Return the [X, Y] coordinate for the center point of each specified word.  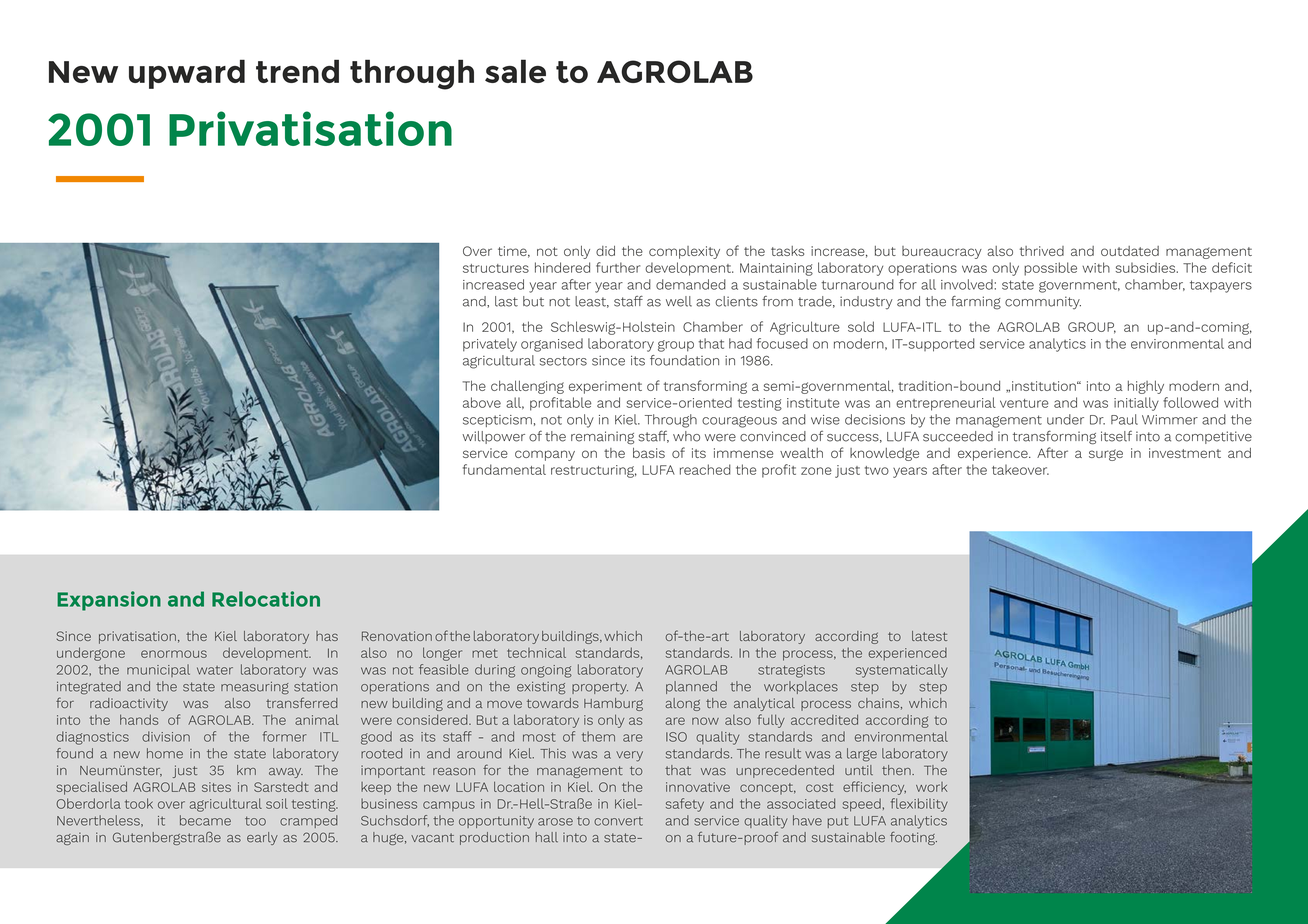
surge [1106, 455]
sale [515, 71]
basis [649, 453]
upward [187, 74]
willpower [493, 437]
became [205, 820]
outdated [1130, 251]
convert [618, 821]
